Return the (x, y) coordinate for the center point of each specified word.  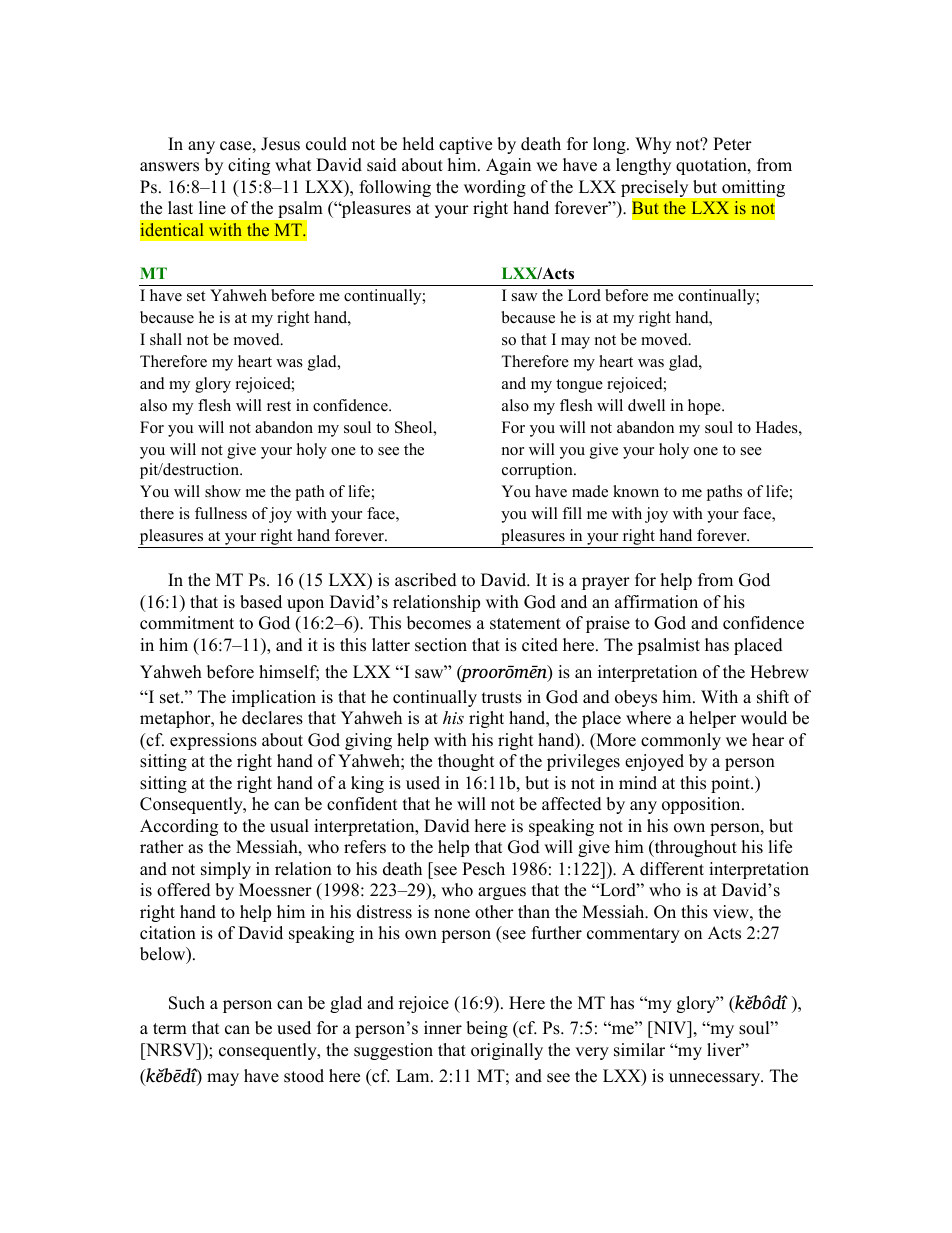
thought (466, 762)
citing (249, 166)
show (223, 491)
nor (513, 451)
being (487, 1029)
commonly (681, 741)
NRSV (171, 1050)
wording (495, 188)
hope (705, 407)
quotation (712, 166)
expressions (213, 741)
